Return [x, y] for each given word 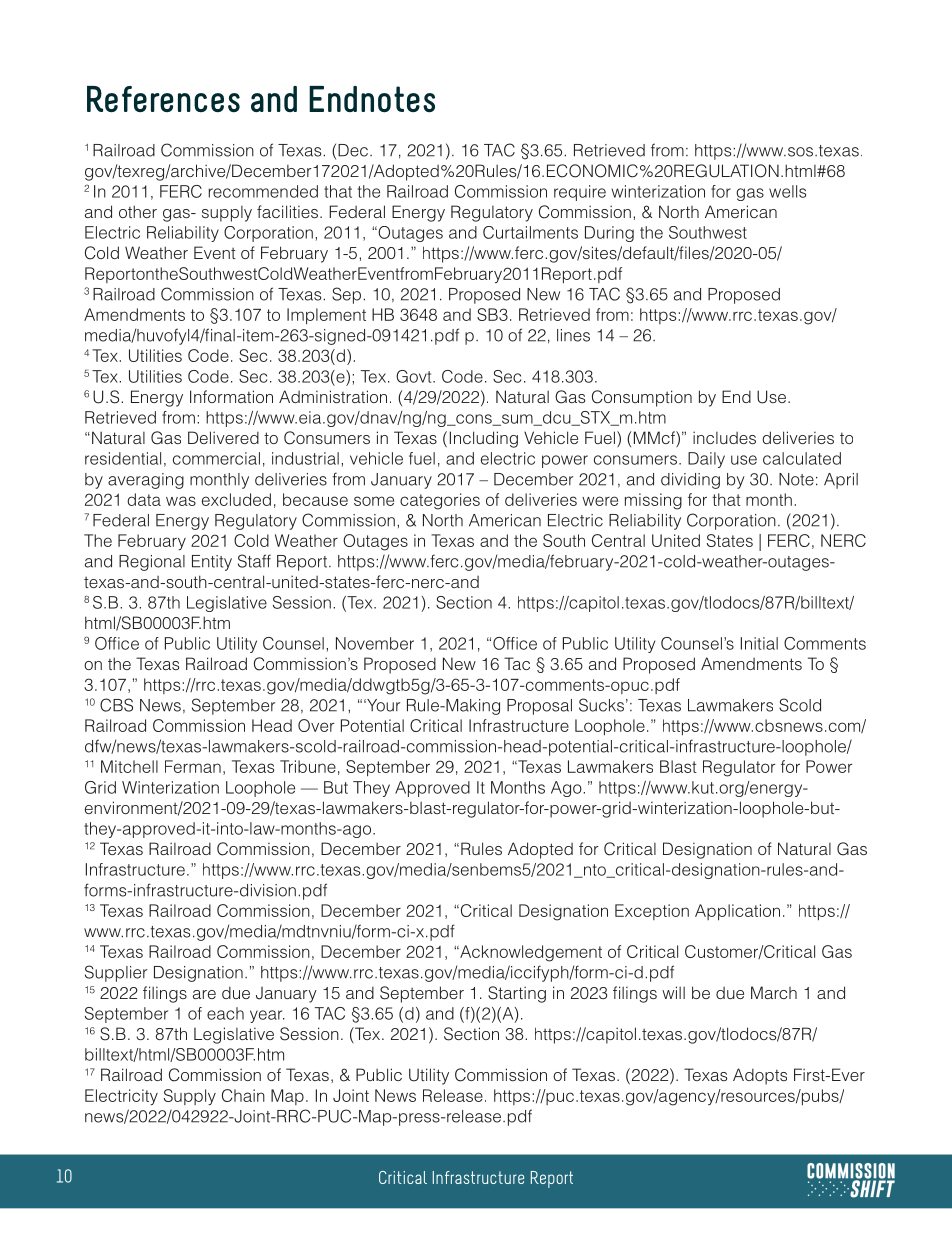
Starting [517, 994]
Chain [243, 1095]
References [163, 99]
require [580, 193]
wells [787, 191]
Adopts [760, 1076]
